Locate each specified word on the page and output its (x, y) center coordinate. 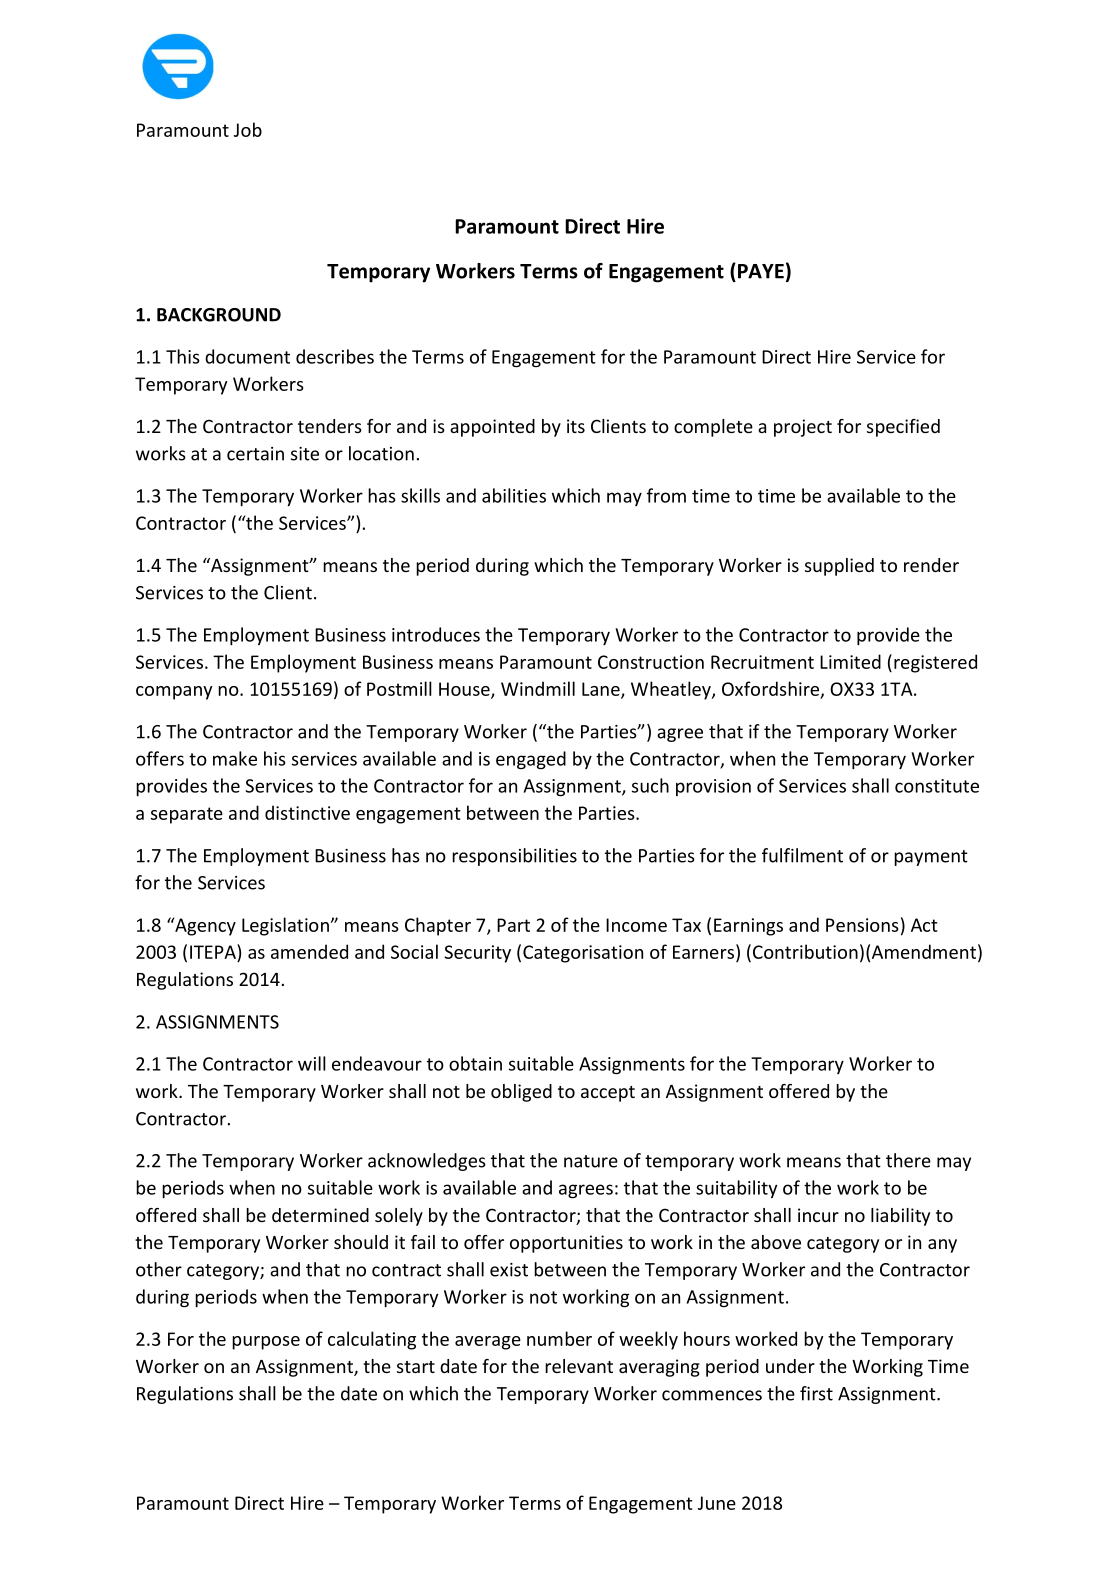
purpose (266, 1343)
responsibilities (514, 857)
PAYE (761, 271)
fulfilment (802, 855)
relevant (579, 1366)
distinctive (307, 812)
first (816, 1393)
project (803, 428)
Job (248, 129)
